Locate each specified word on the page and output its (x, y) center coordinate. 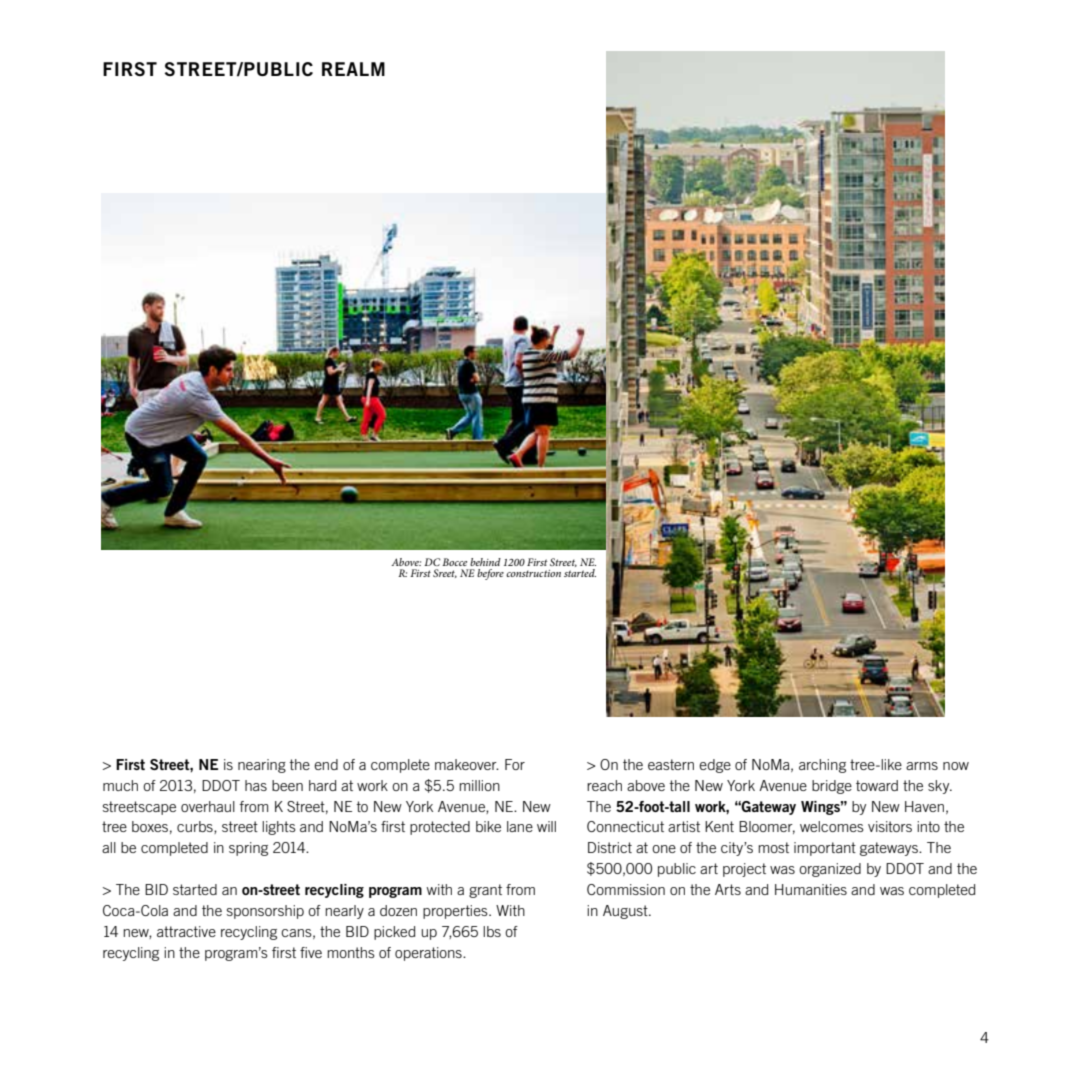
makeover (467, 764)
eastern (671, 764)
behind (485, 562)
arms (922, 766)
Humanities (811, 889)
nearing (262, 766)
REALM (353, 69)
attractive (186, 931)
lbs (492, 931)
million (479, 785)
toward (877, 785)
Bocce (454, 562)
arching (822, 766)
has (256, 785)
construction (533, 573)
